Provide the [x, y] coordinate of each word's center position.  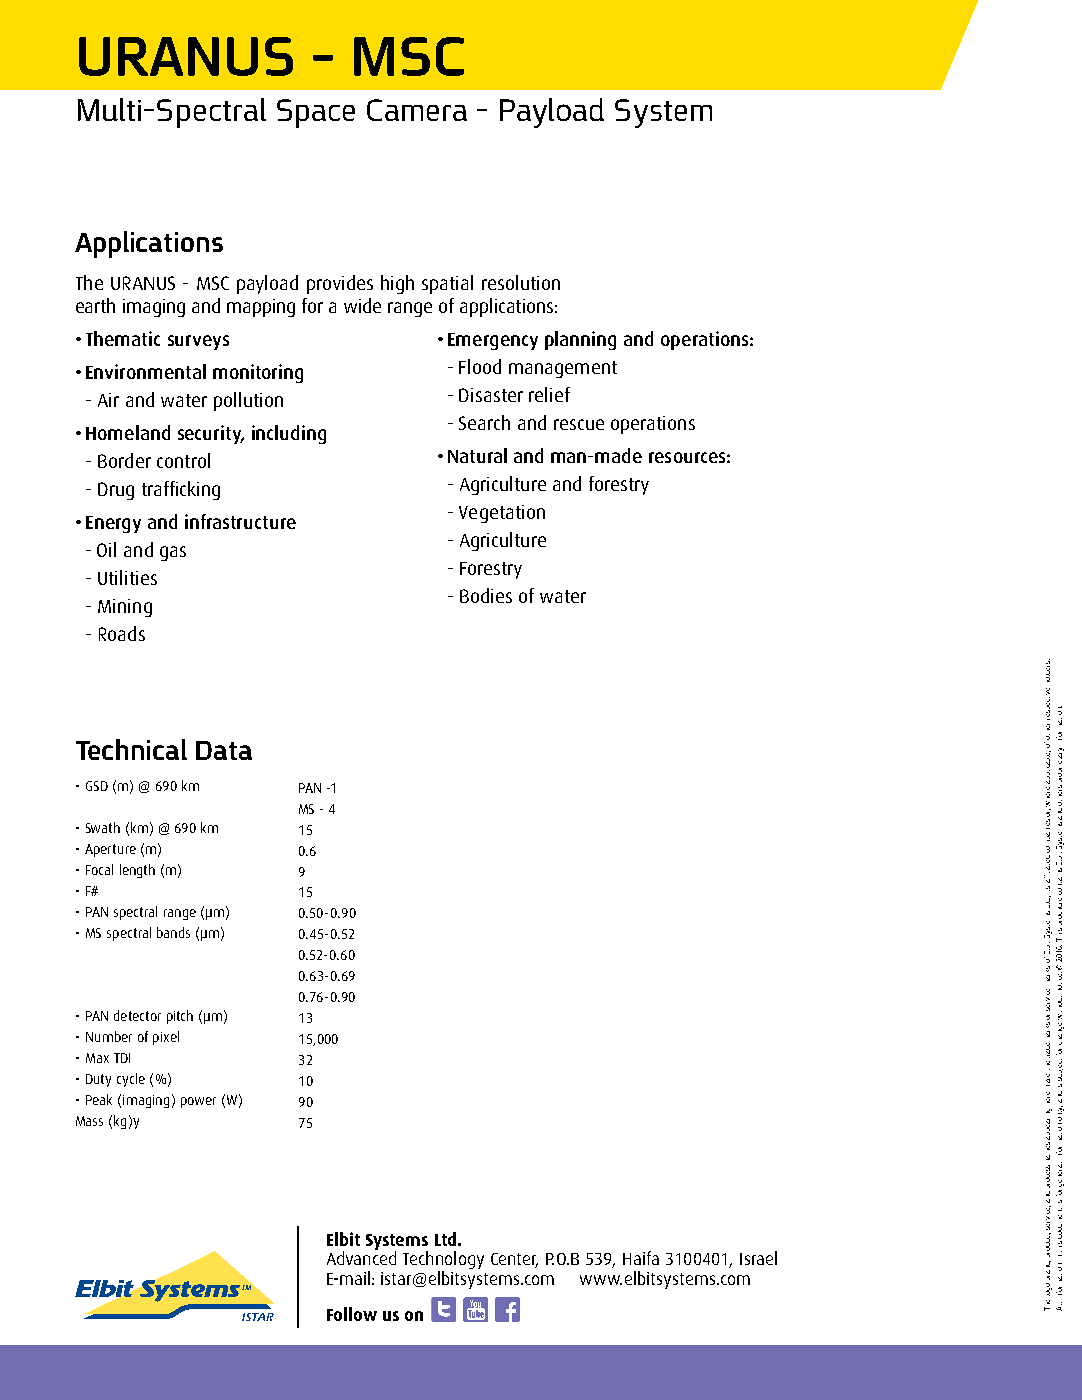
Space [316, 113]
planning [580, 340]
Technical [131, 749]
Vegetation [502, 514]
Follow [352, 1314]
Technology [443, 1261]
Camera [417, 110]
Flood [480, 366]
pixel [166, 1038]
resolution [521, 282]
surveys [198, 342]
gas [173, 553]
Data [224, 750]
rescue [579, 424]
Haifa [641, 1258]
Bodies [486, 595]
